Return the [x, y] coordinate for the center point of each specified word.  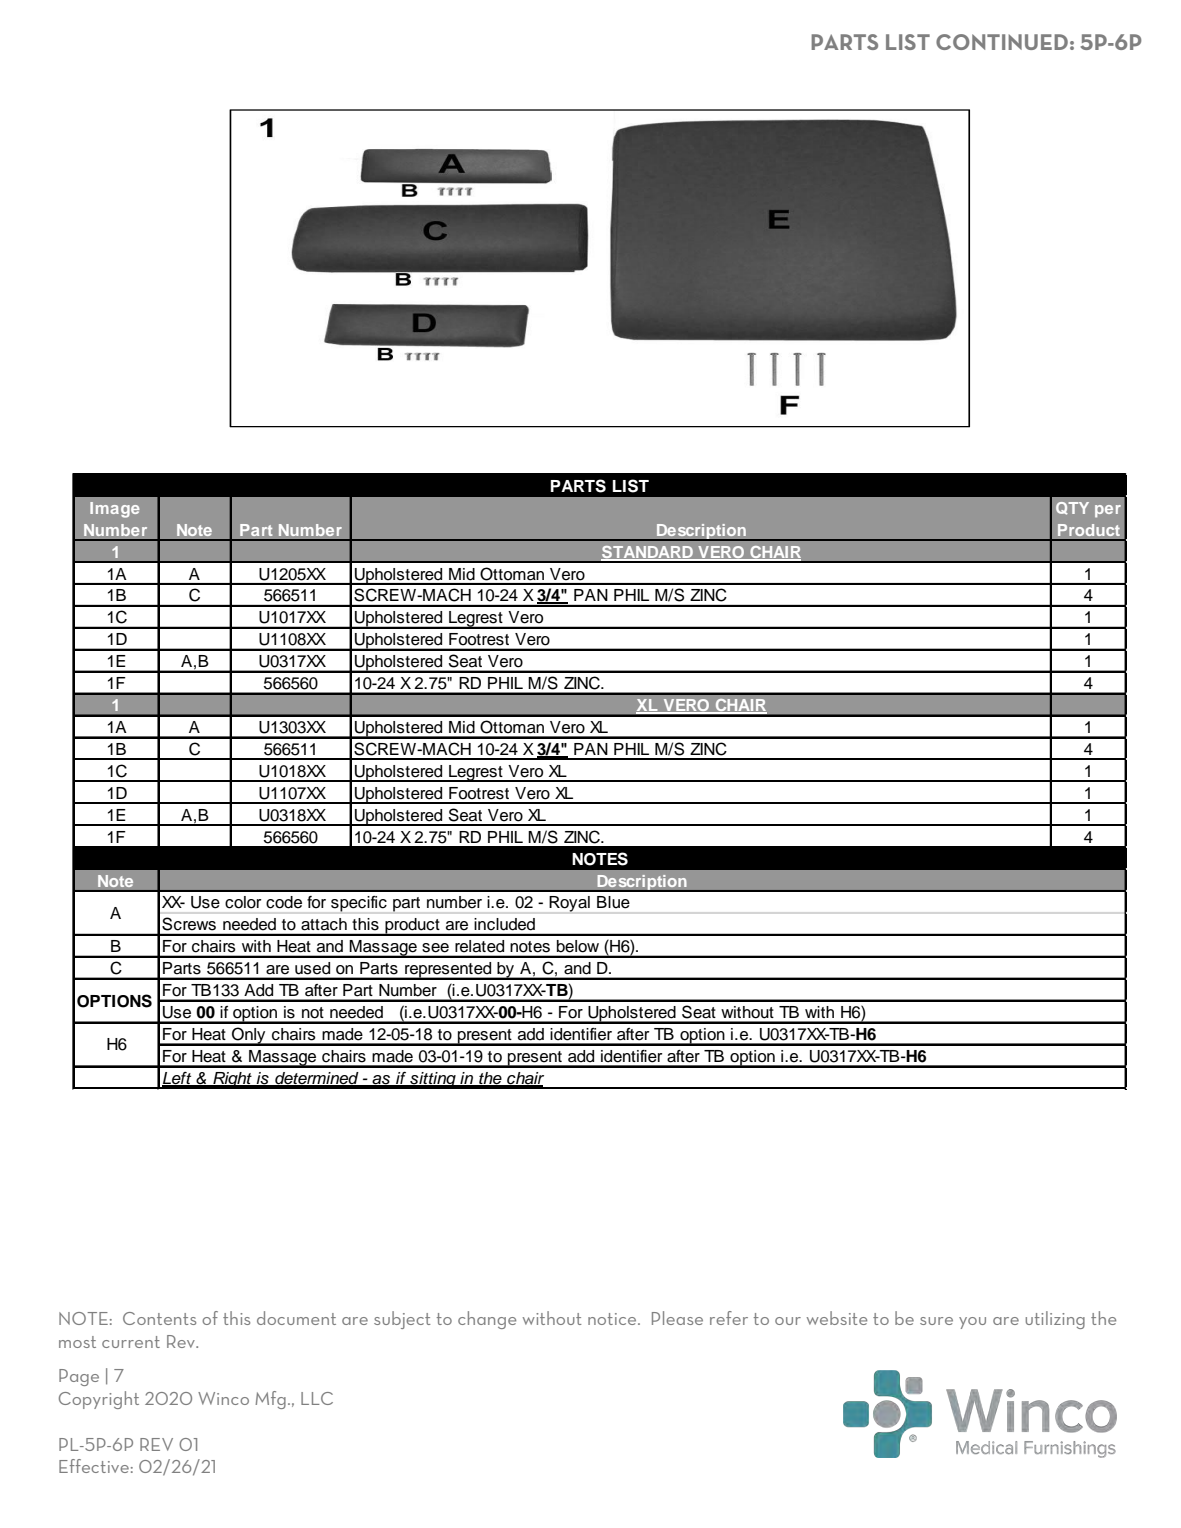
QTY [1072, 508]
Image [115, 510]
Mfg [270, 1400]
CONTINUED [1002, 42]
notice [613, 1319]
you [972, 1323]
